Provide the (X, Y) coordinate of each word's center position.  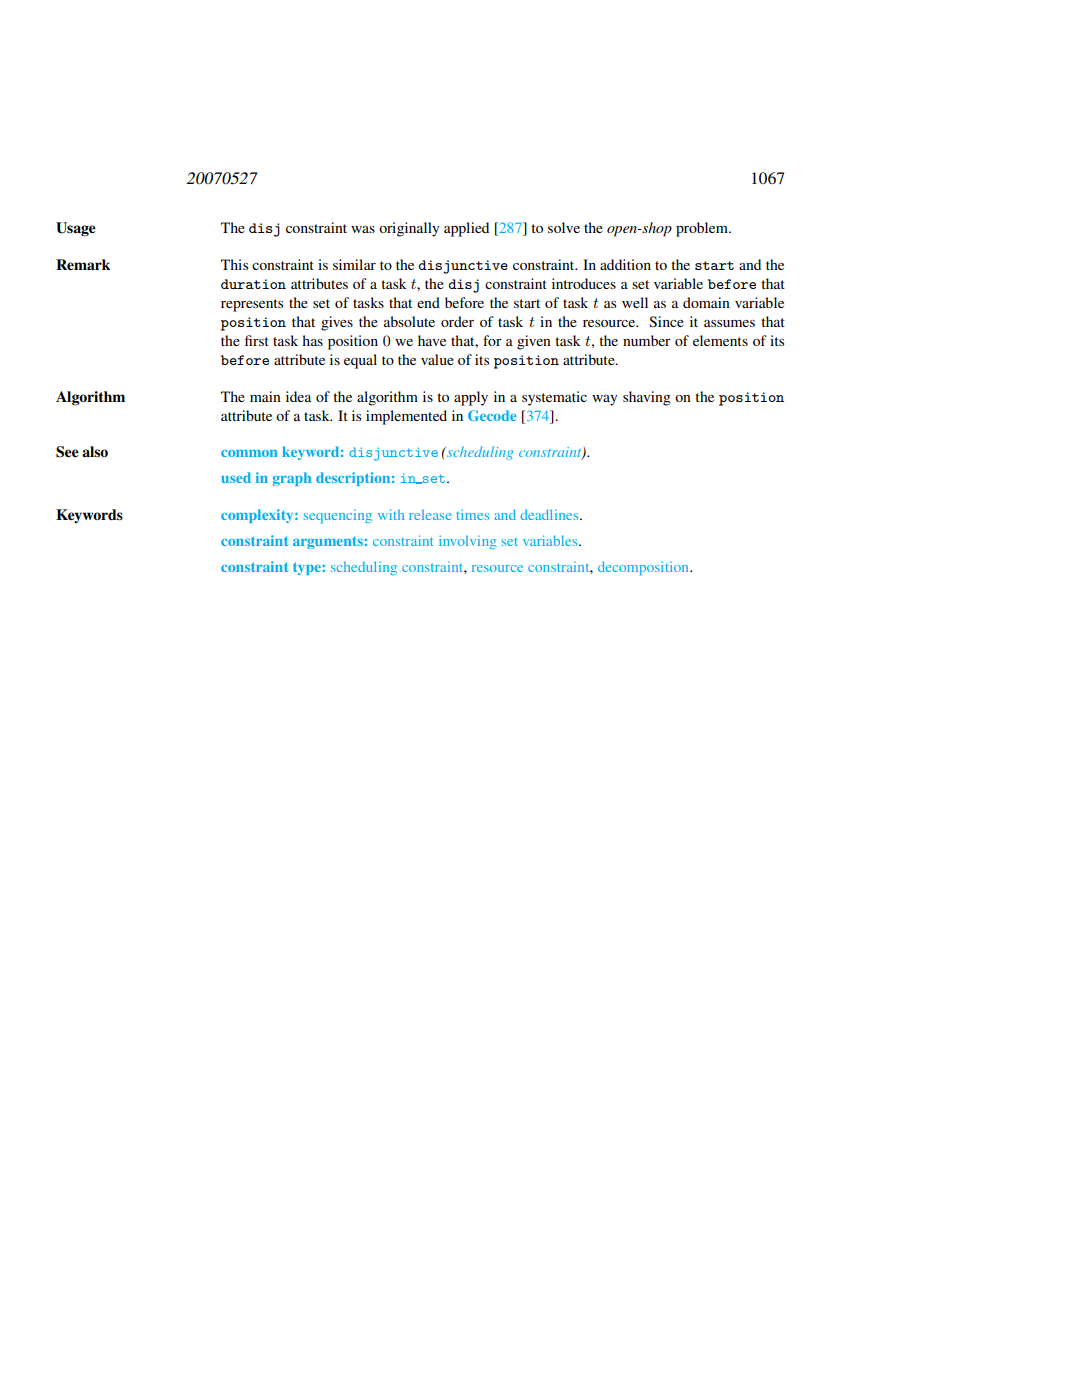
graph (292, 479)
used (236, 477)
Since (666, 321)
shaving (647, 398)
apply (471, 398)
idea (298, 396)
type (308, 568)
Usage (76, 229)
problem (703, 229)
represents (252, 305)
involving (467, 542)
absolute (409, 321)
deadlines (551, 514)
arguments (329, 542)
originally (409, 229)
